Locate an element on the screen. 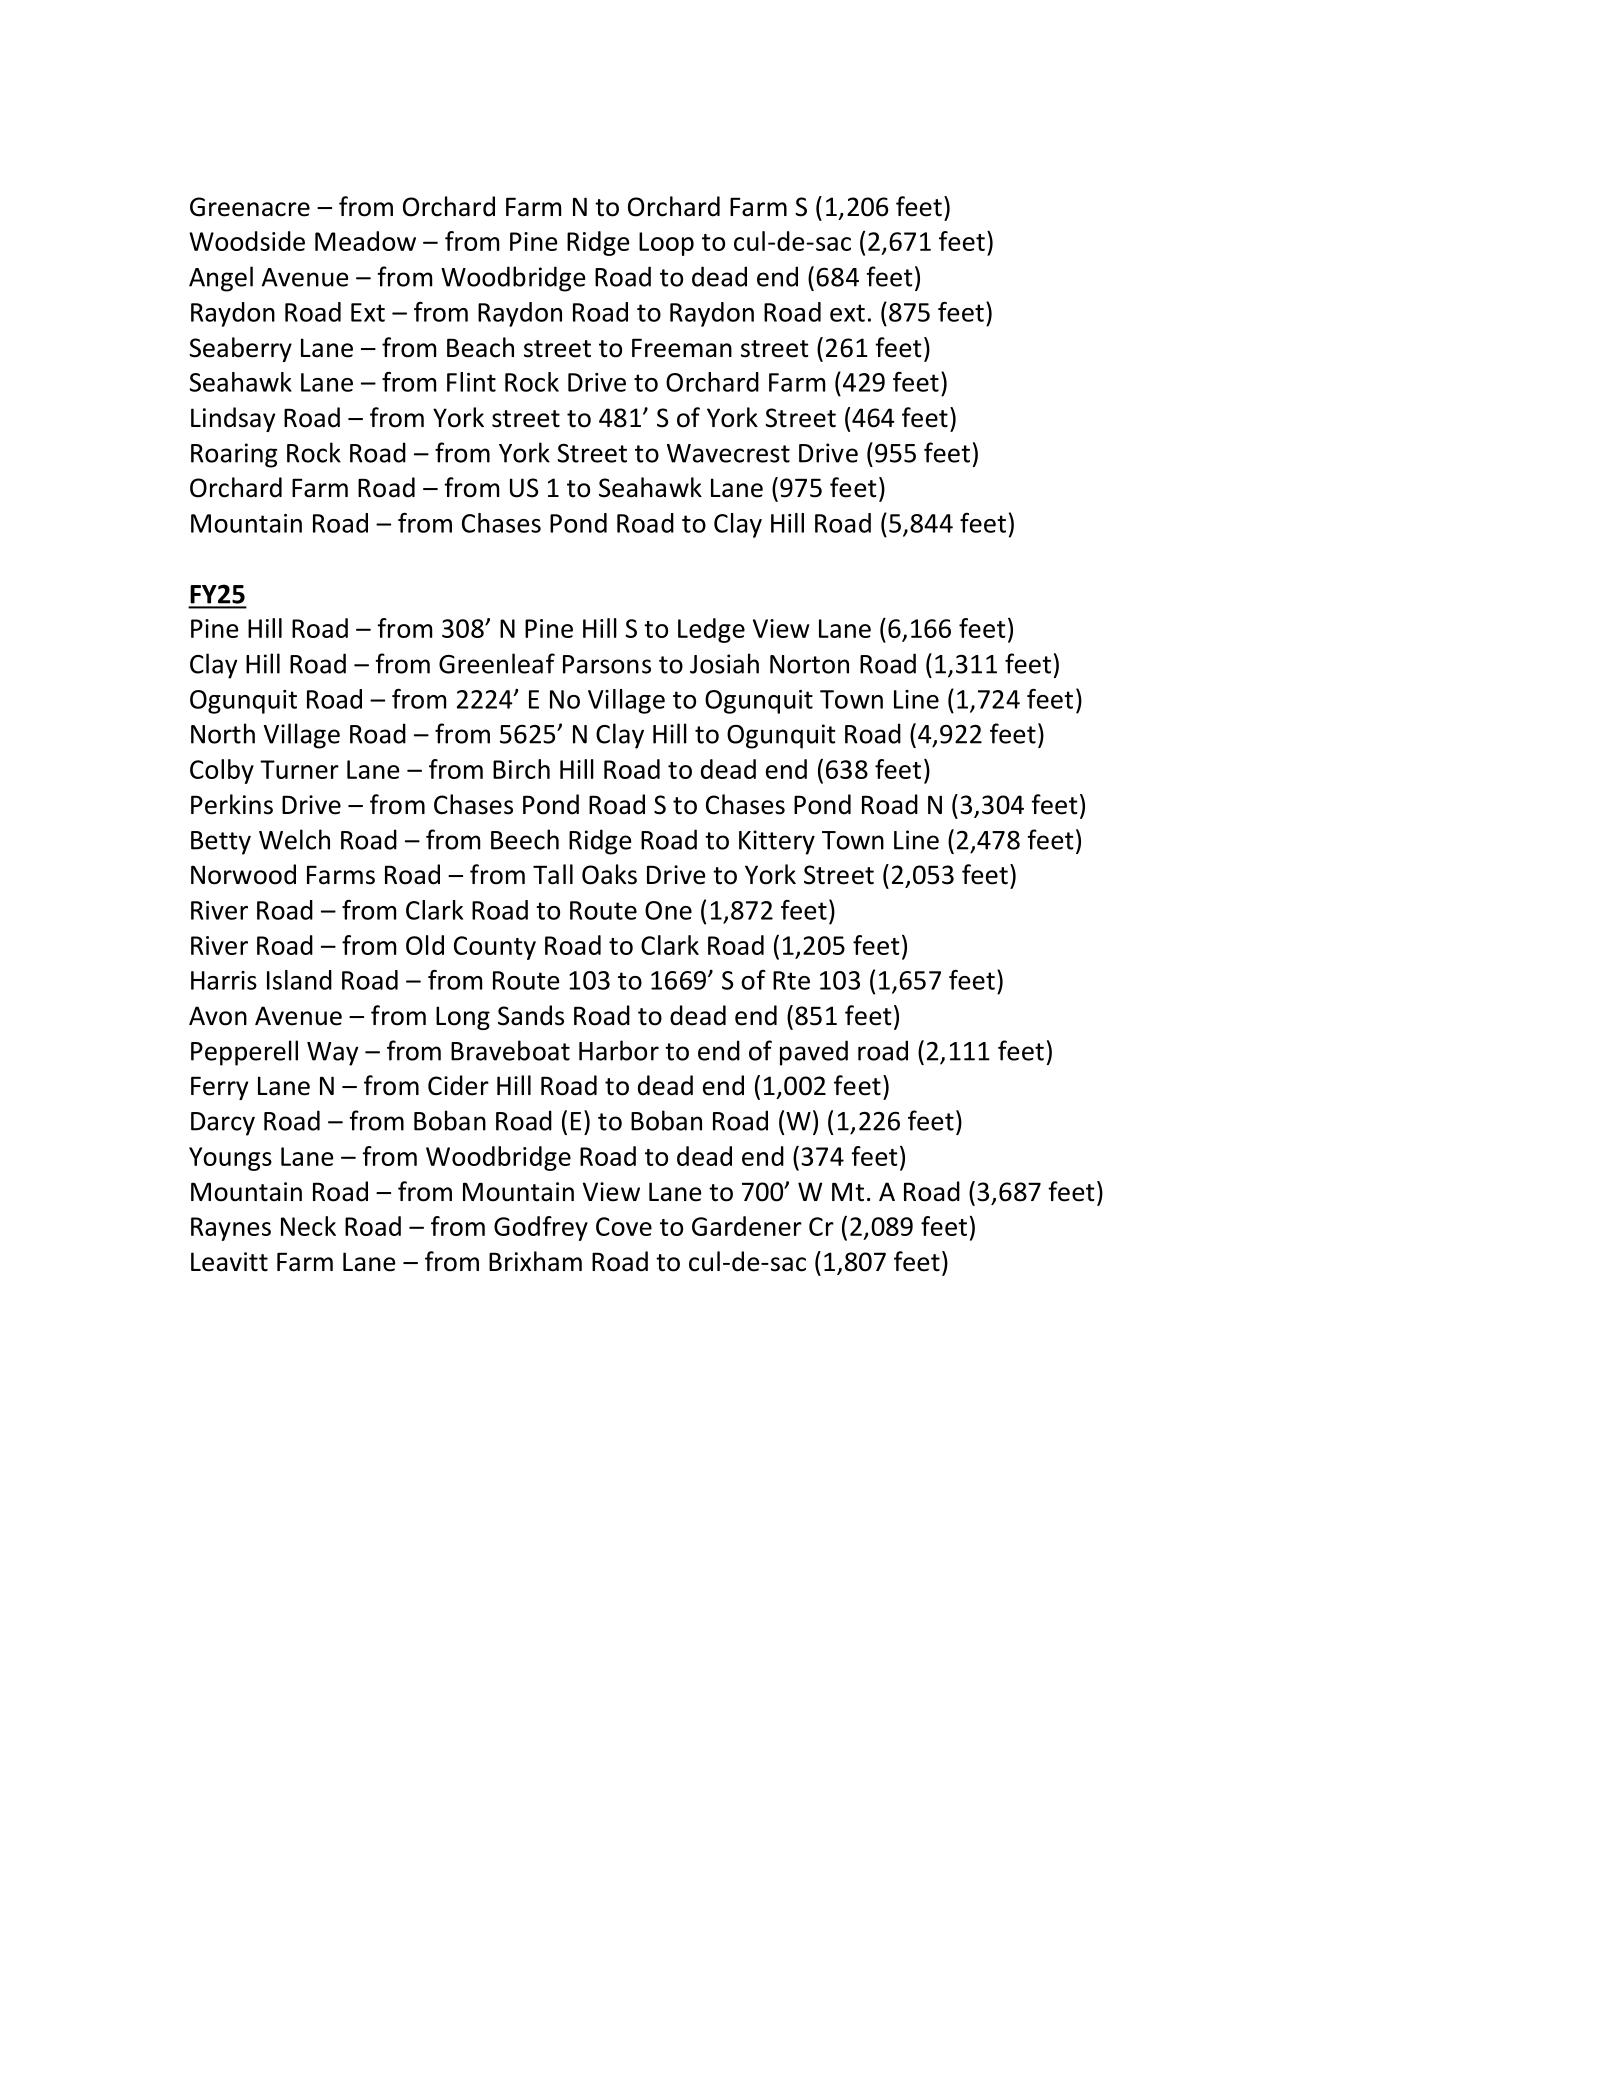 The height and width of the screenshot is (2074, 1603). Beach is located at coordinates (480, 347).
